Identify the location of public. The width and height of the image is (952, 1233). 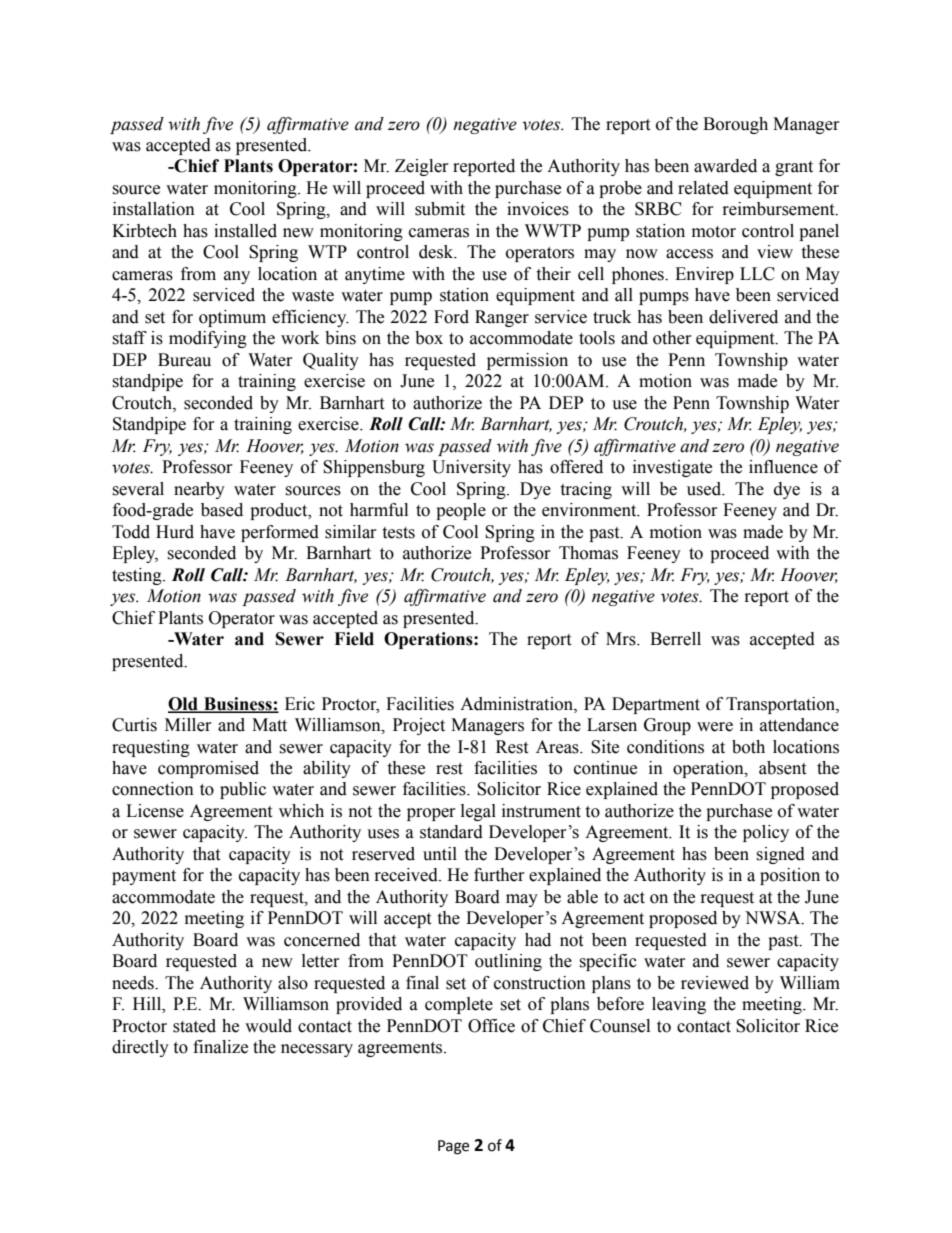
(243, 790).
